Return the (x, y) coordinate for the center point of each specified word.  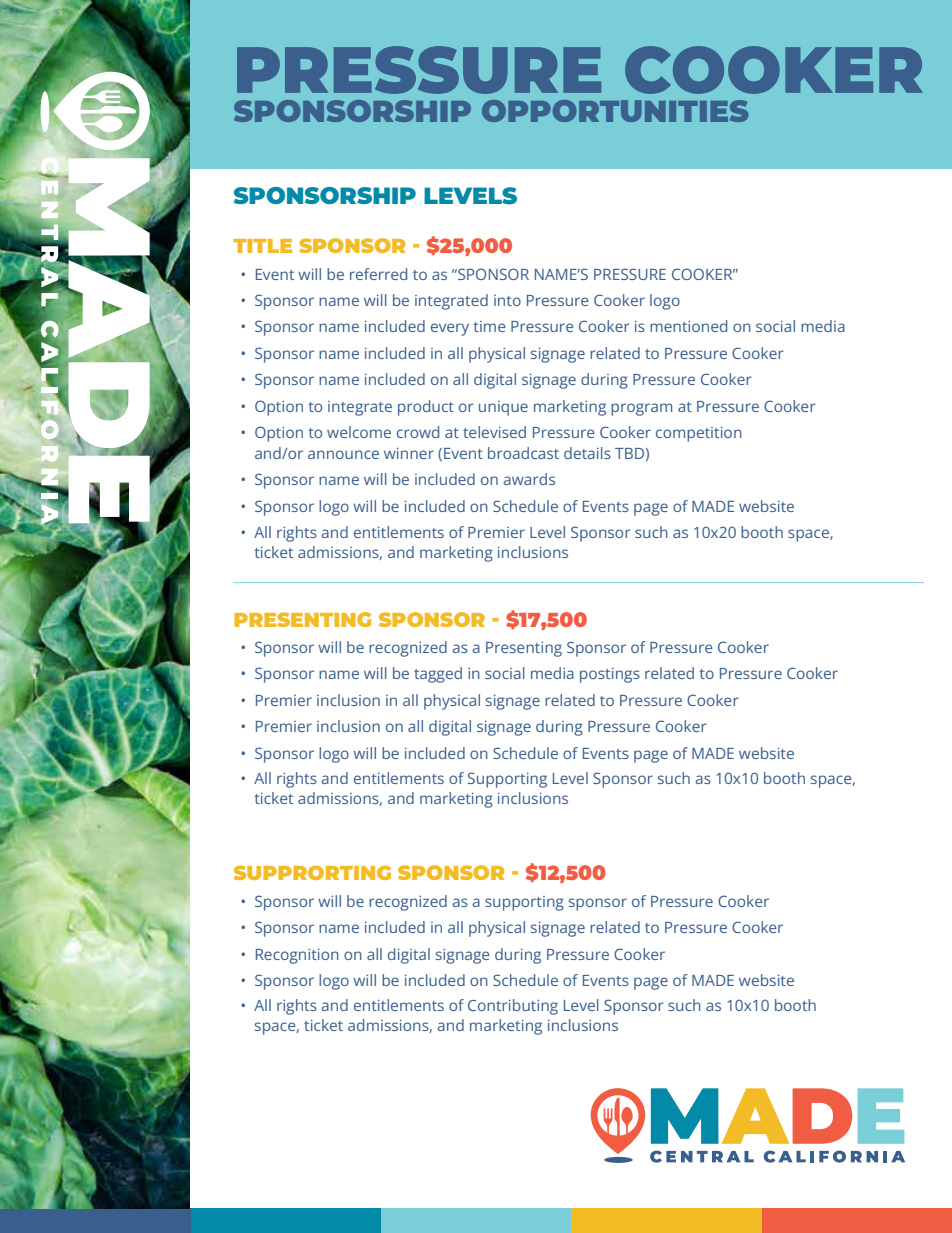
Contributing (513, 1007)
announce (343, 454)
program (641, 409)
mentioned (688, 326)
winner (409, 453)
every (450, 329)
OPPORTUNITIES (615, 111)
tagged (438, 675)
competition (699, 434)
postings (610, 675)
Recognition (297, 956)
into (507, 300)
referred (378, 274)
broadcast (523, 453)
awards (529, 479)
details (587, 453)
